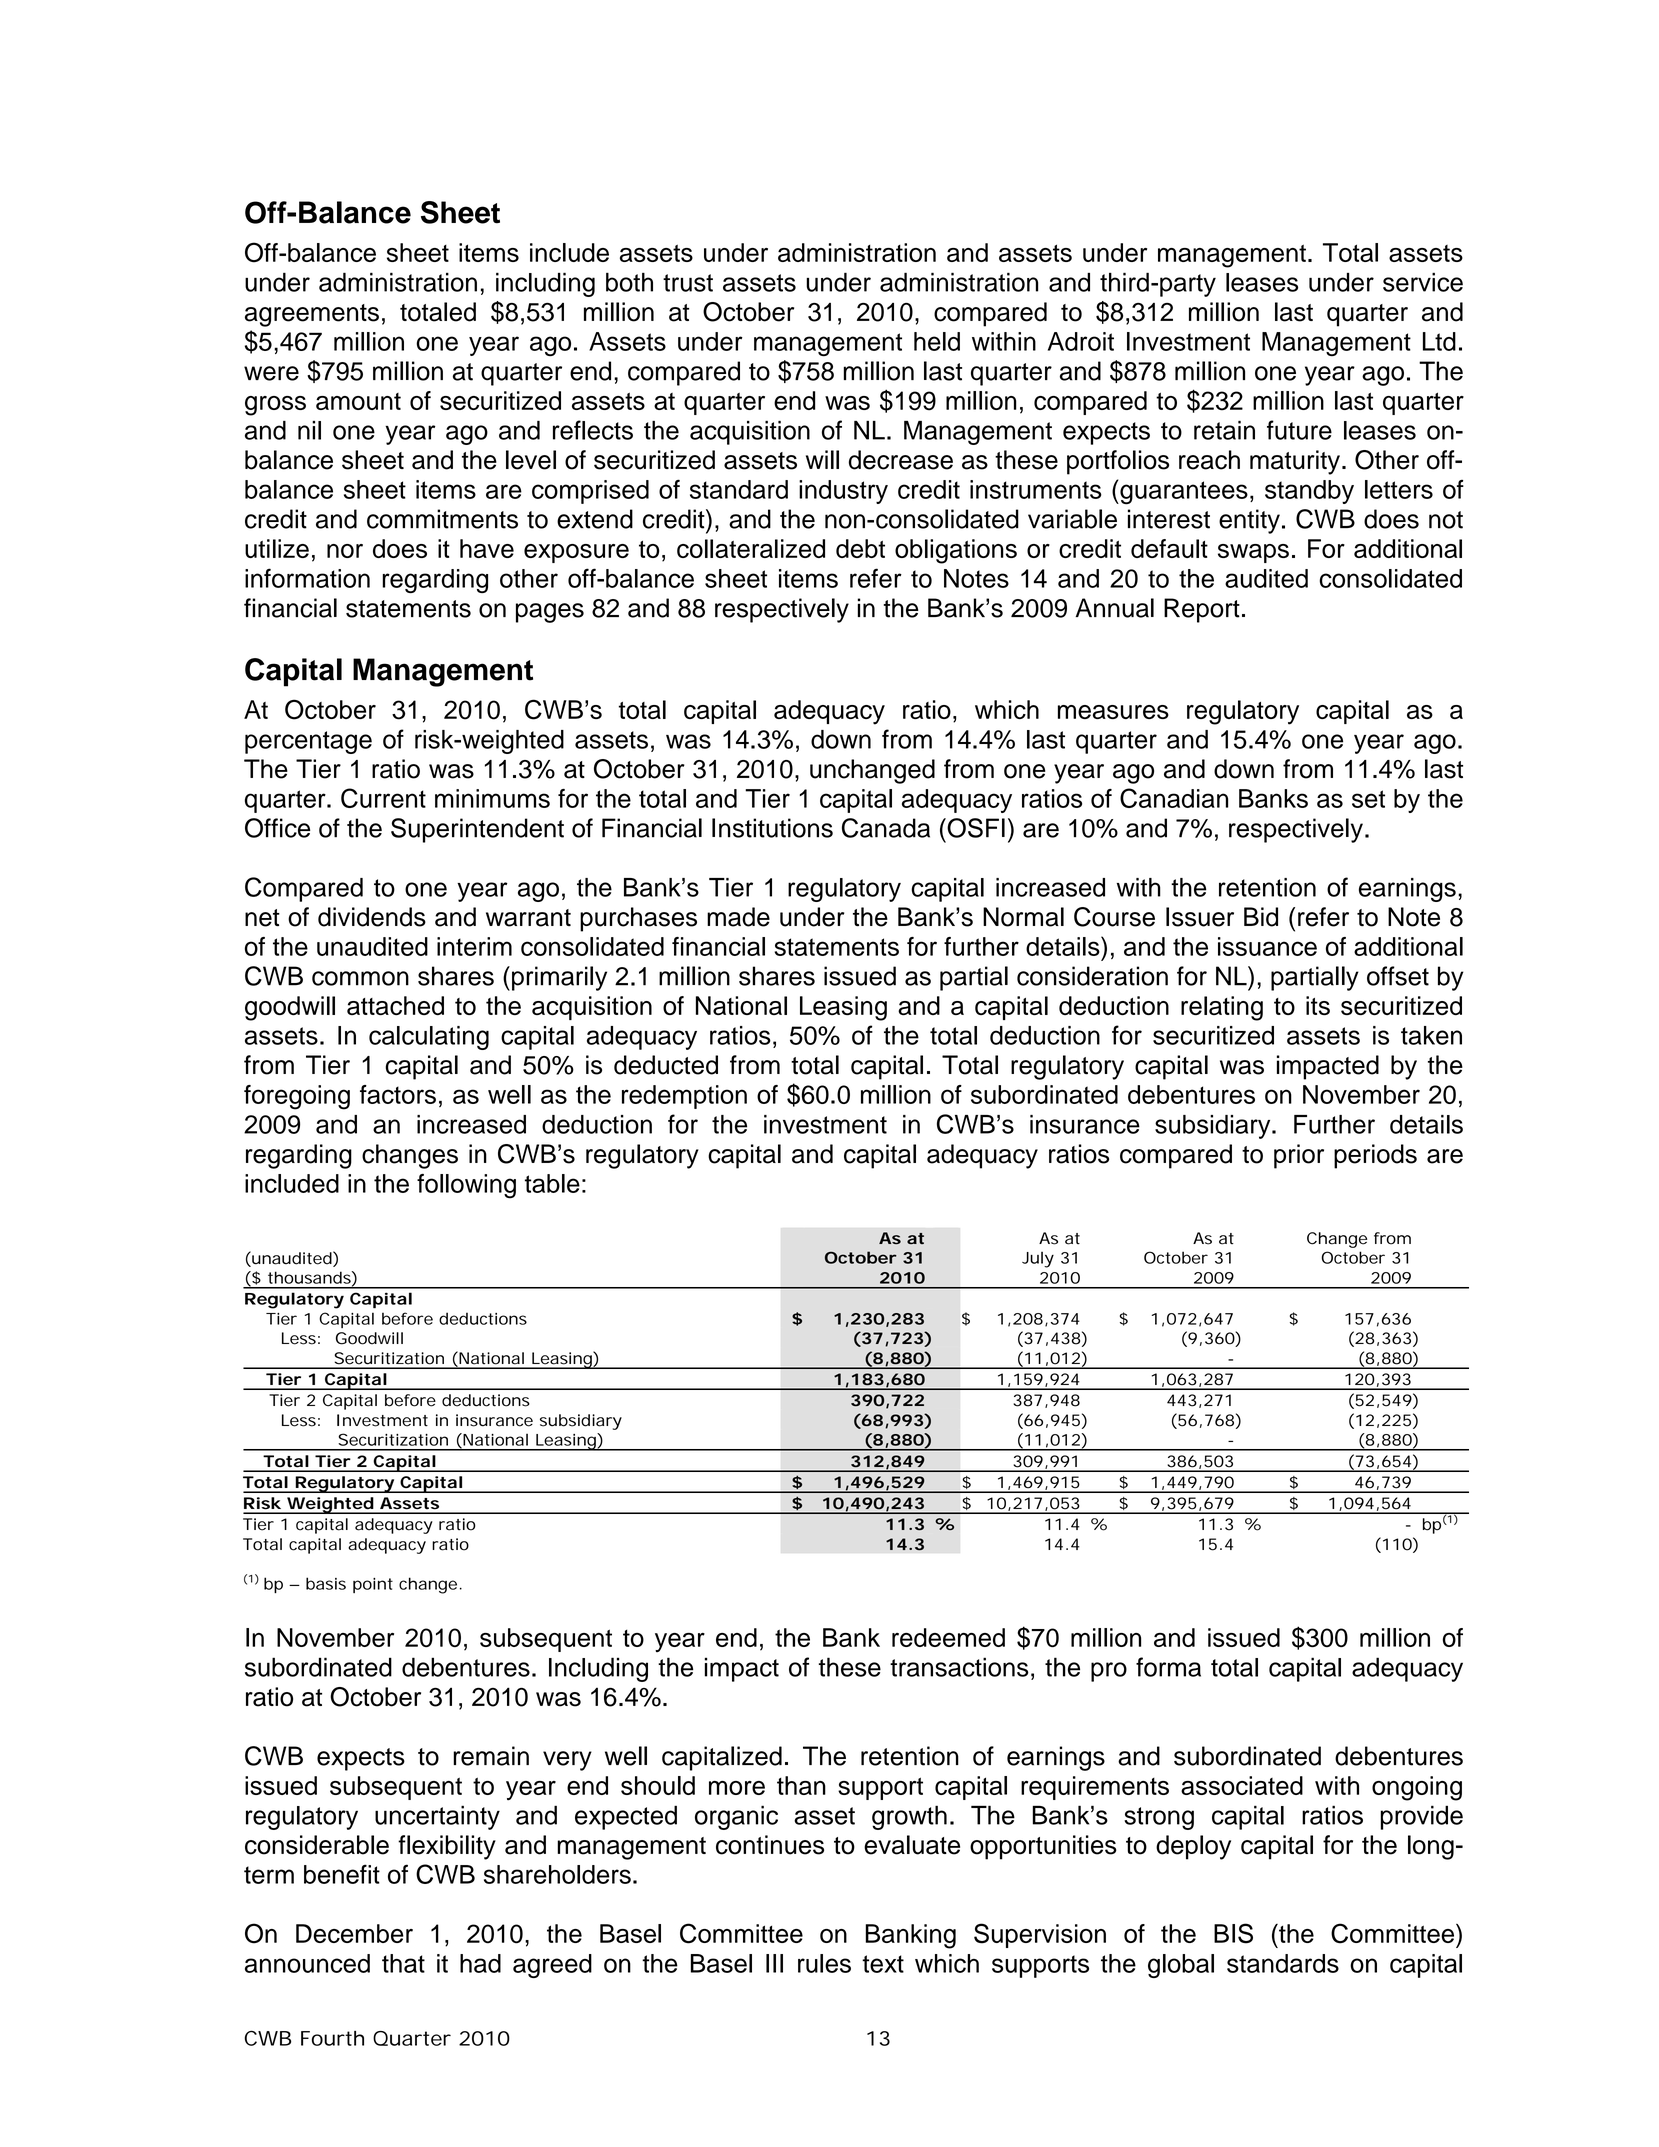 This image has width=1659, height=2147. I want to click on future, so click(1299, 430).
